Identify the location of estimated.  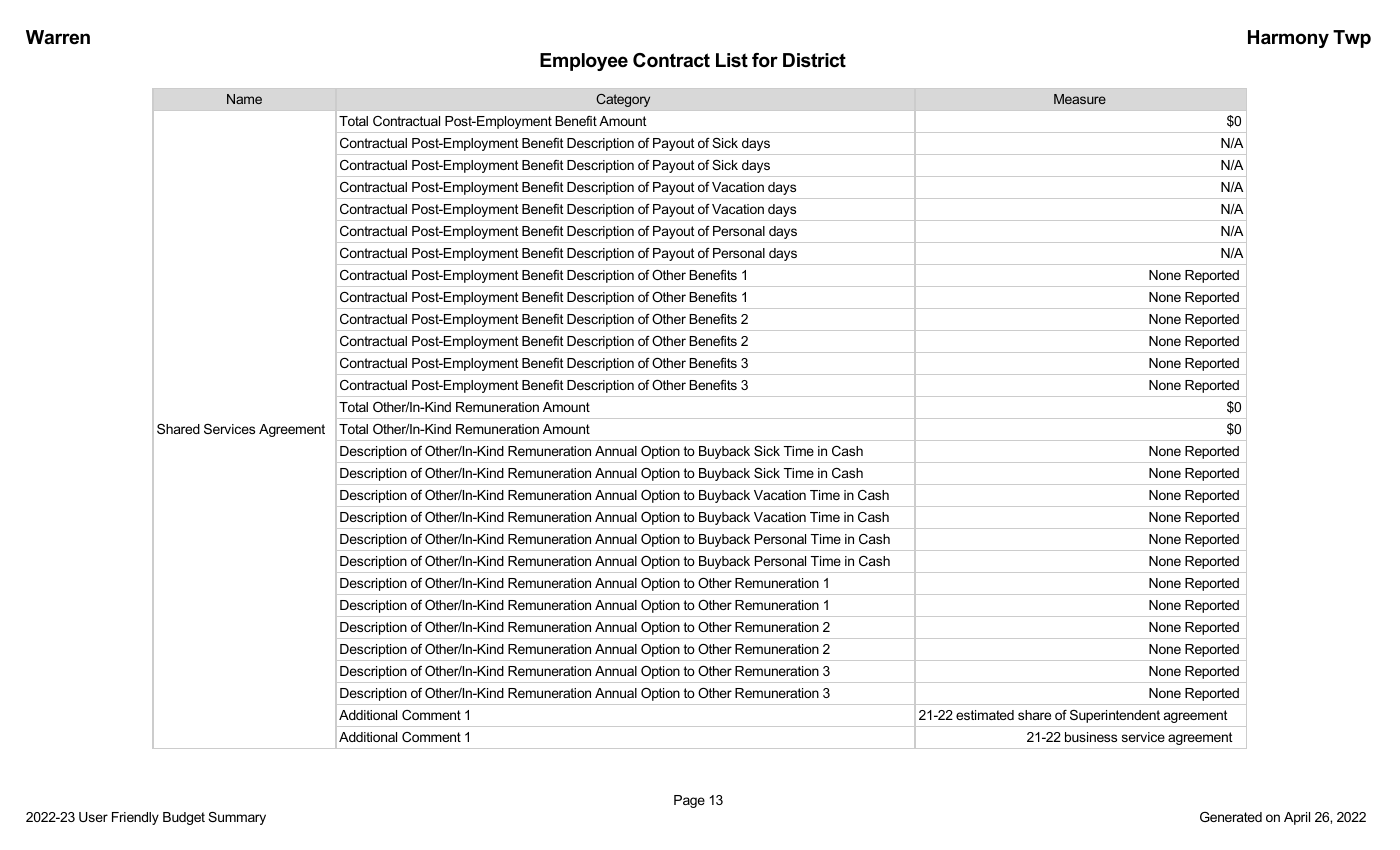
(985, 715).
